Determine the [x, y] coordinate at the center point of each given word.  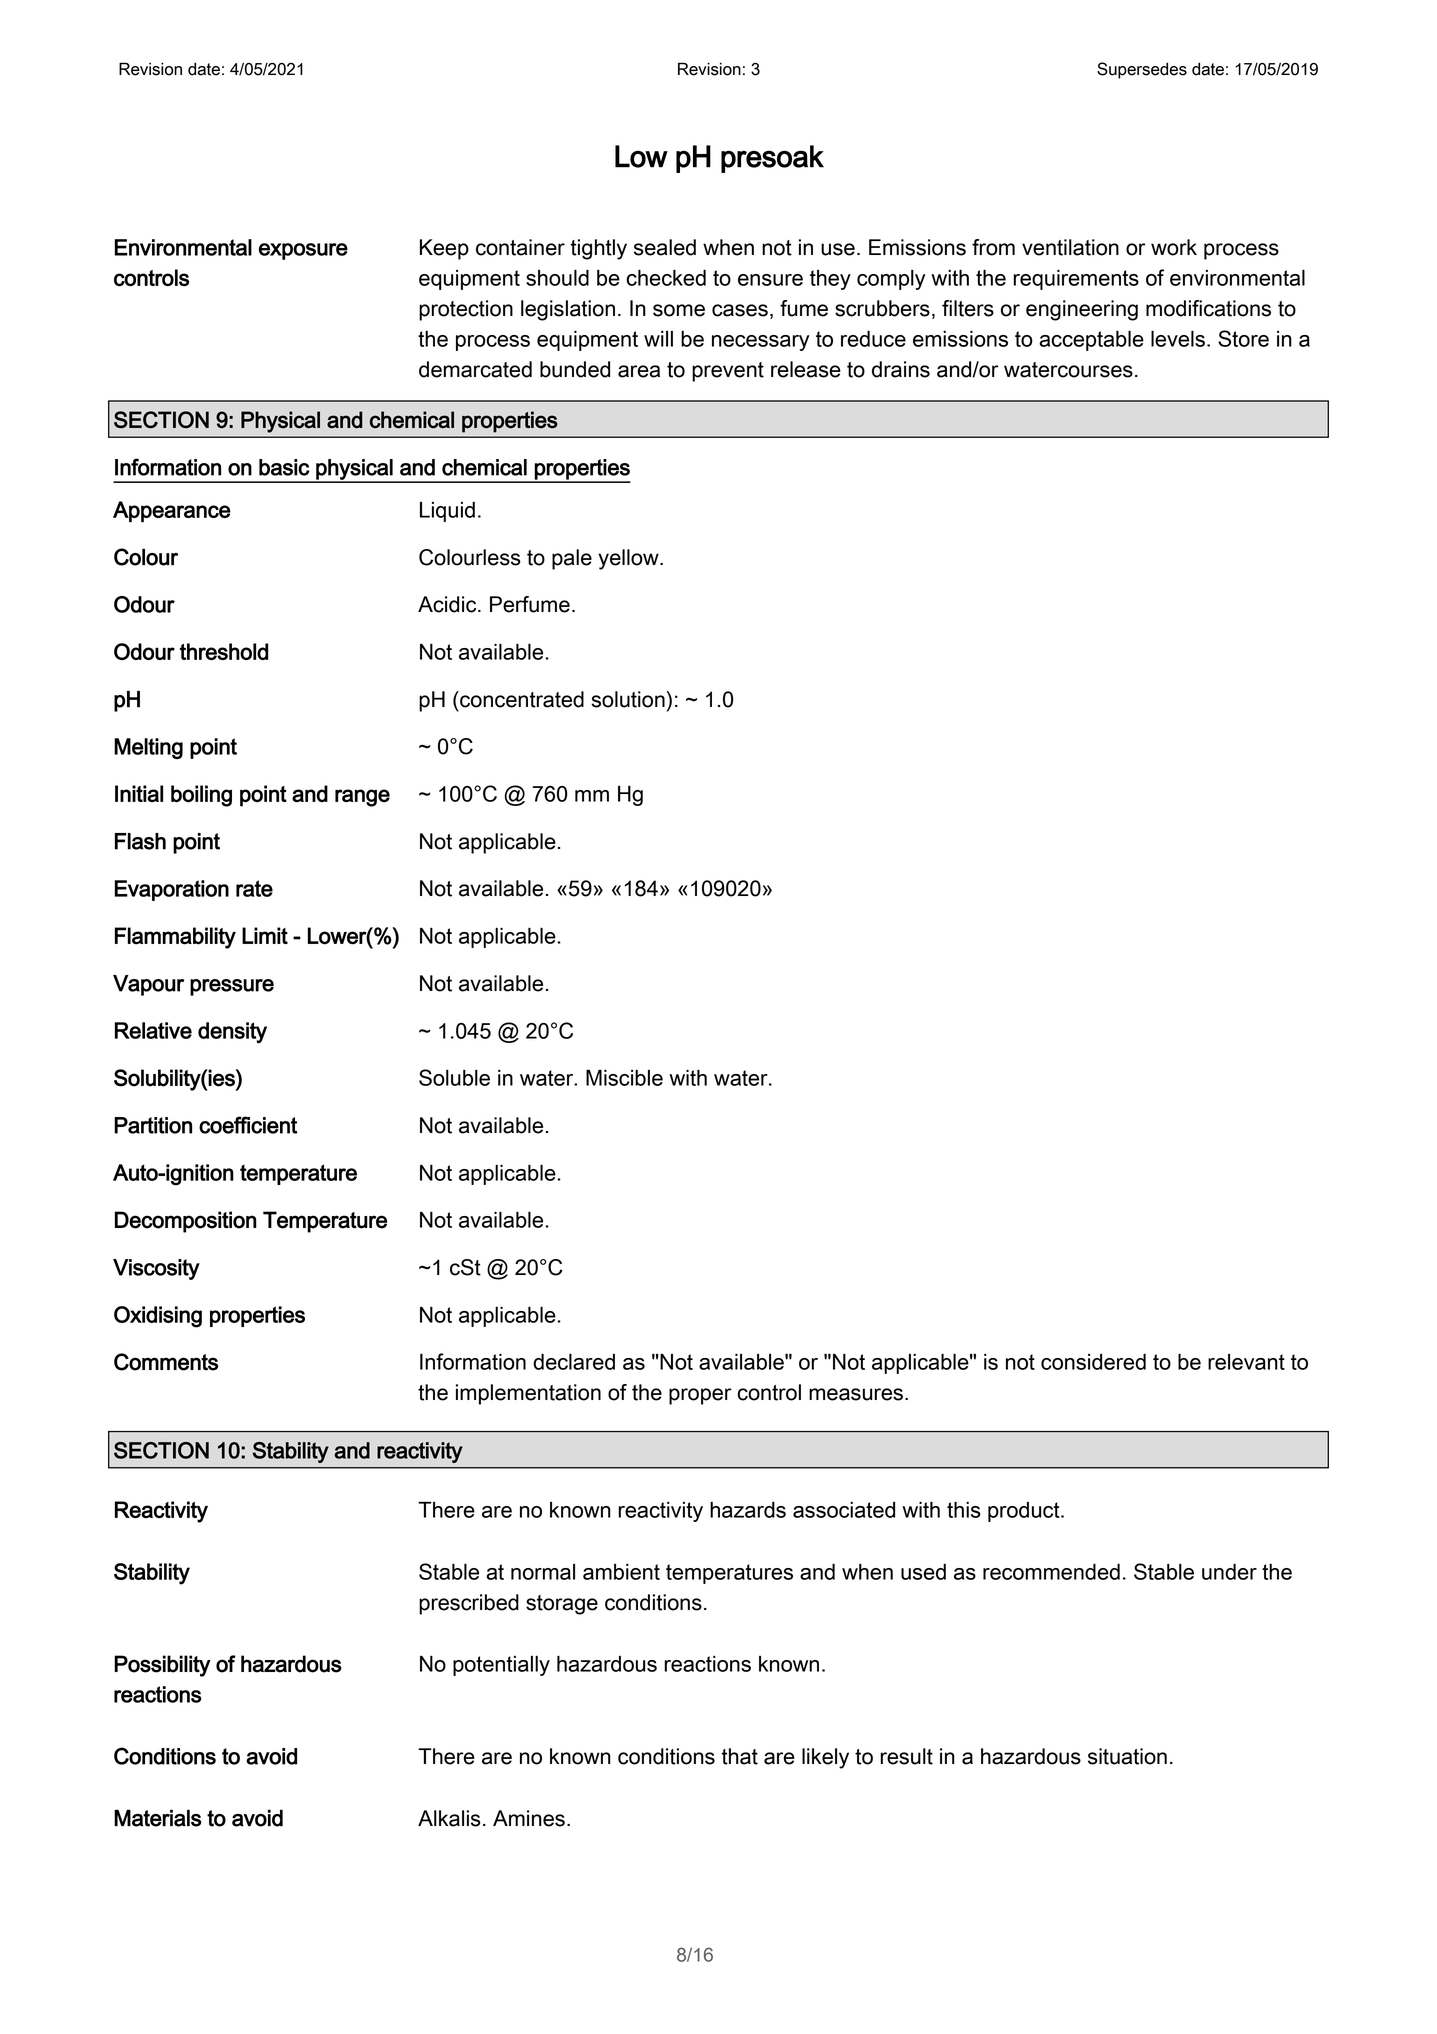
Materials [158, 1818]
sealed [665, 247]
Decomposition [186, 1222]
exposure [303, 251]
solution [628, 699]
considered [1093, 1361]
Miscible [624, 1078]
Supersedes [1142, 70]
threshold [224, 651]
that [739, 1756]
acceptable [1091, 340]
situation [1127, 1756]
